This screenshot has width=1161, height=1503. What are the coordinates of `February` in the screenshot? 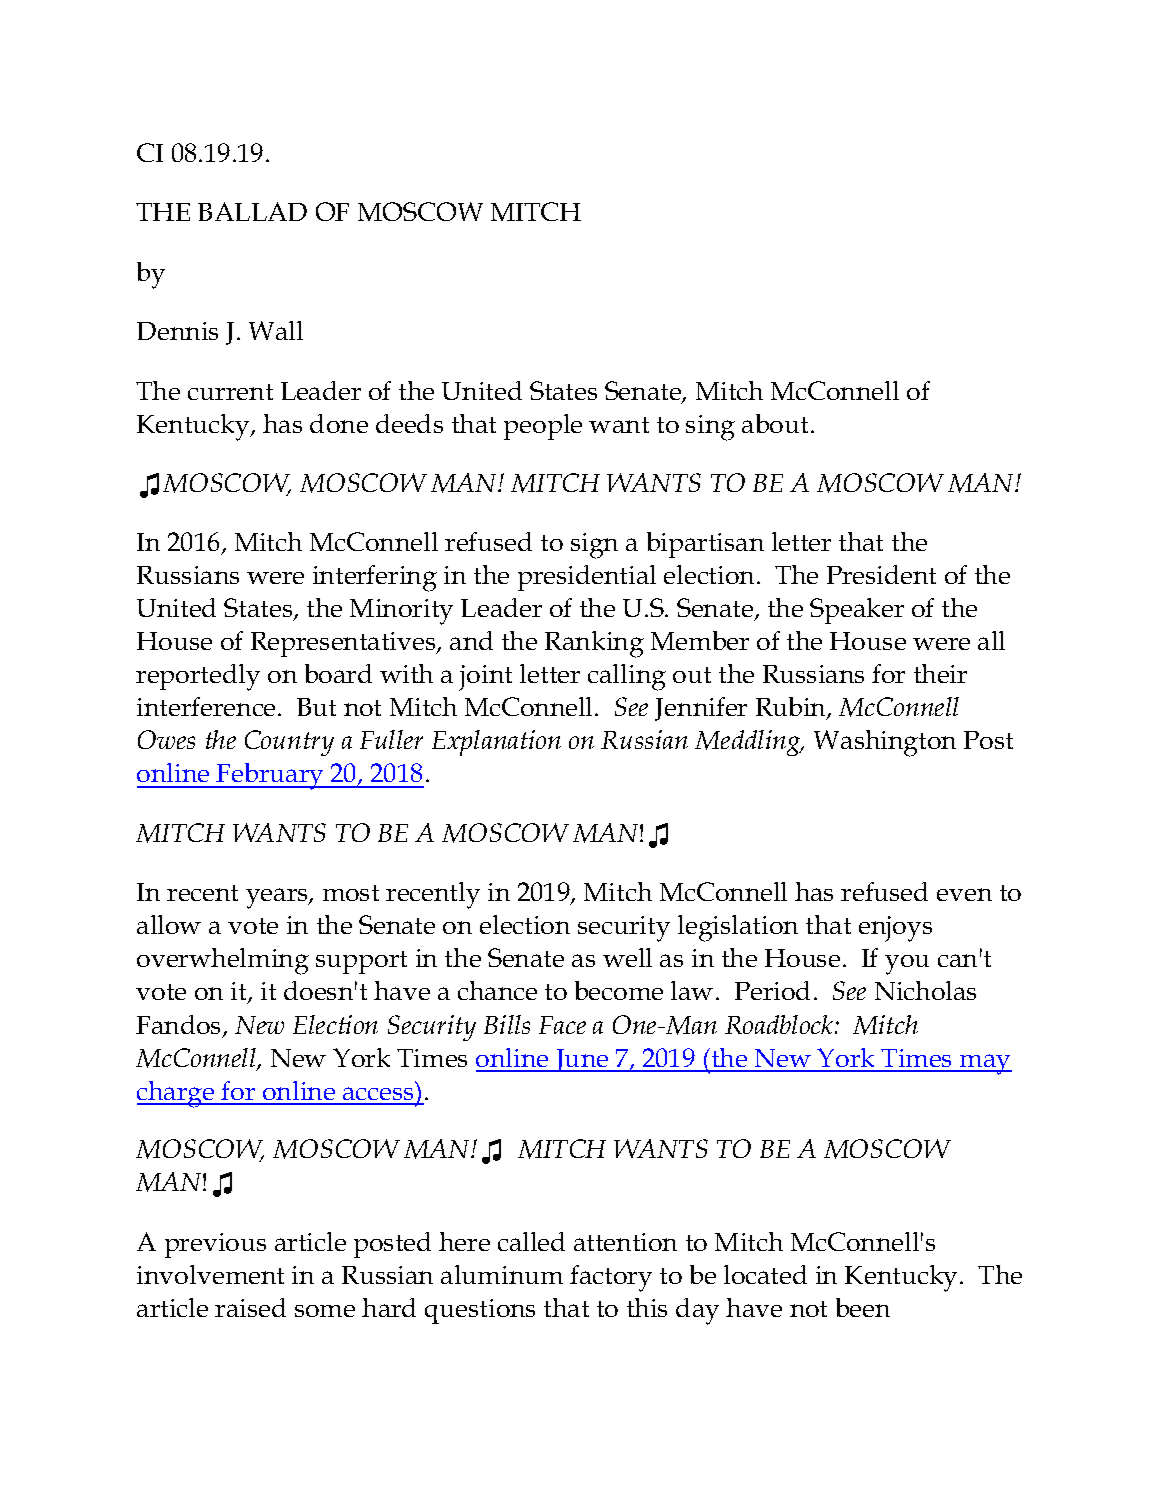 It's located at (270, 776).
